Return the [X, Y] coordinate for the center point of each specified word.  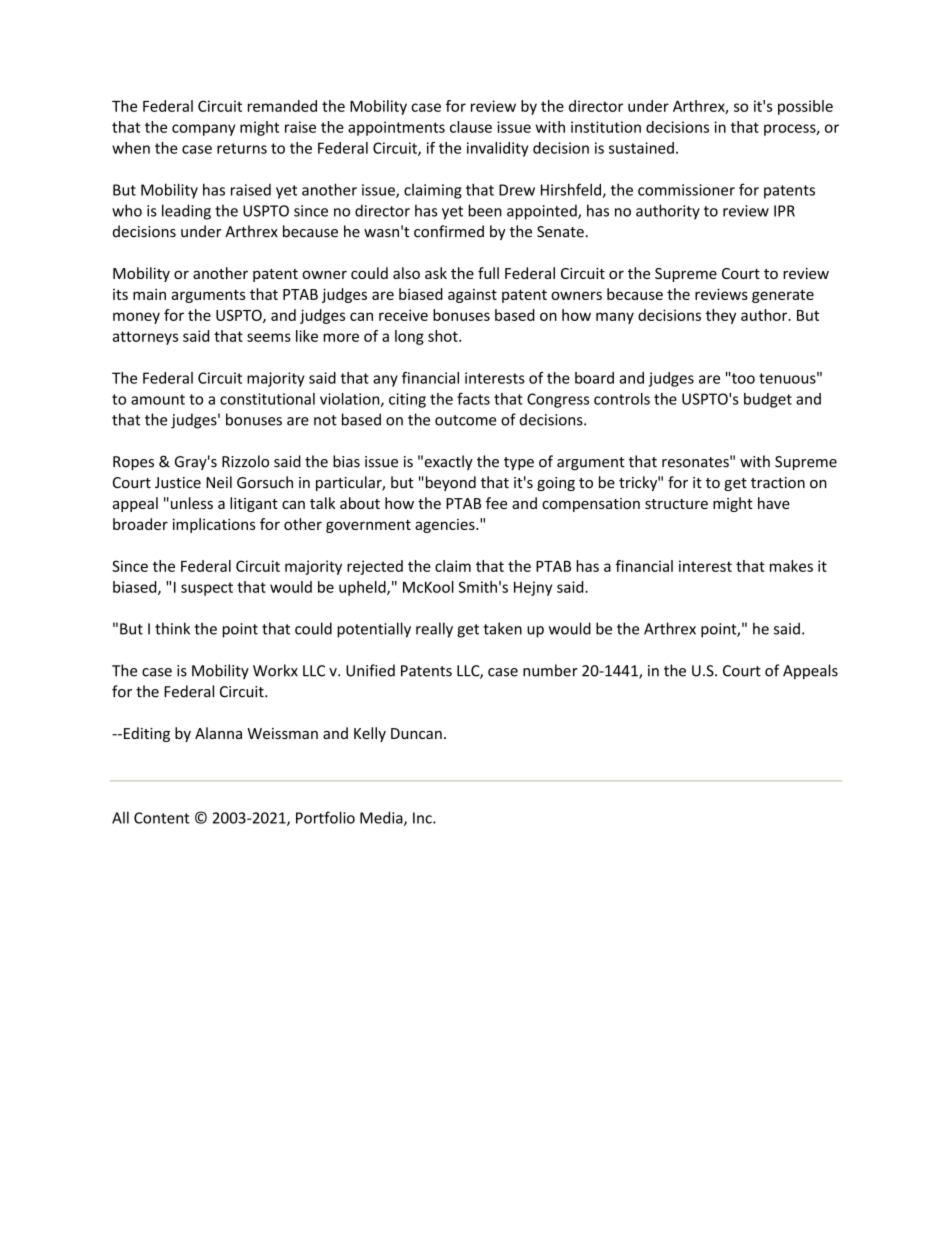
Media [382, 818]
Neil [219, 482]
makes [791, 566]
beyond [449, 483]
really [434, 630]
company [204, 130]
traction [778, 482]
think [172, 628]
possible [805, 107]
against [472, 296]
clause [471, 127]
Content [162, 818]
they [721, 316]
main [149, 294]
